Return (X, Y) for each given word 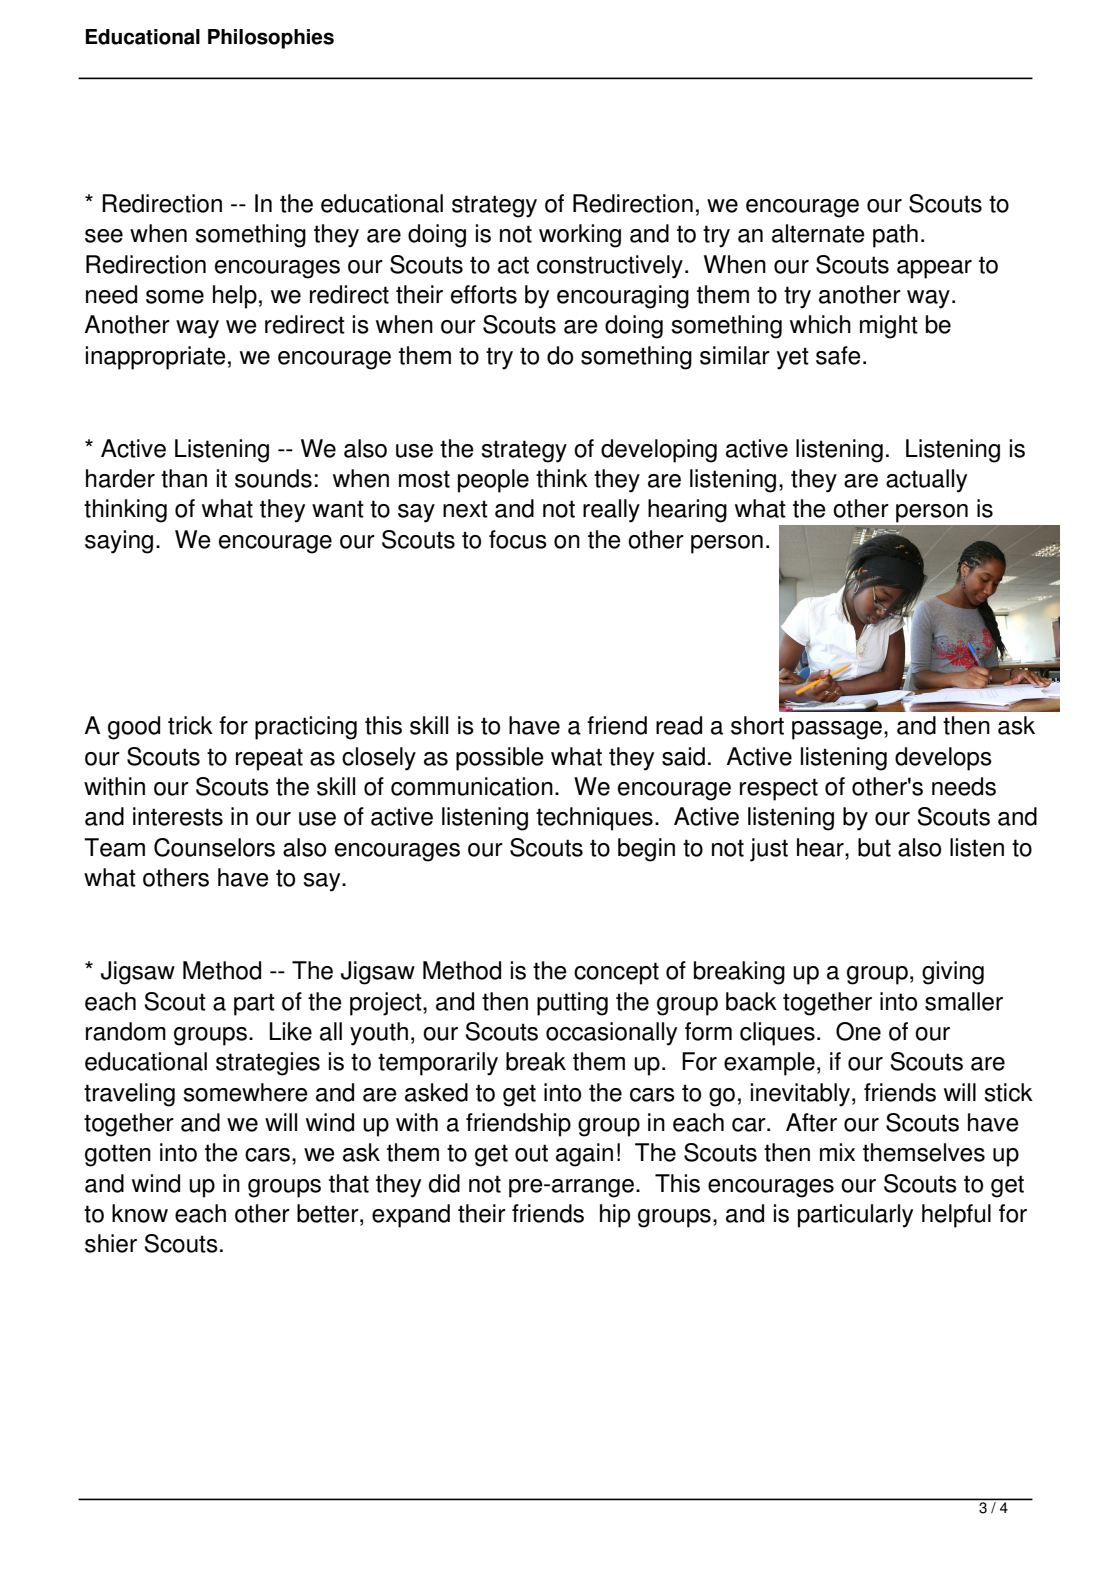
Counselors (214, 847)
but (874, 847)
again (584, 1155)
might (889, 327)
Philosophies (271, 39)
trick (190, 725)
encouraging (623, 297)
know (140, 1213)
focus (518, 539)
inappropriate (155, 358)
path (895, 236)
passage (837, 730)
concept (616, 973)
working (580, 236)
